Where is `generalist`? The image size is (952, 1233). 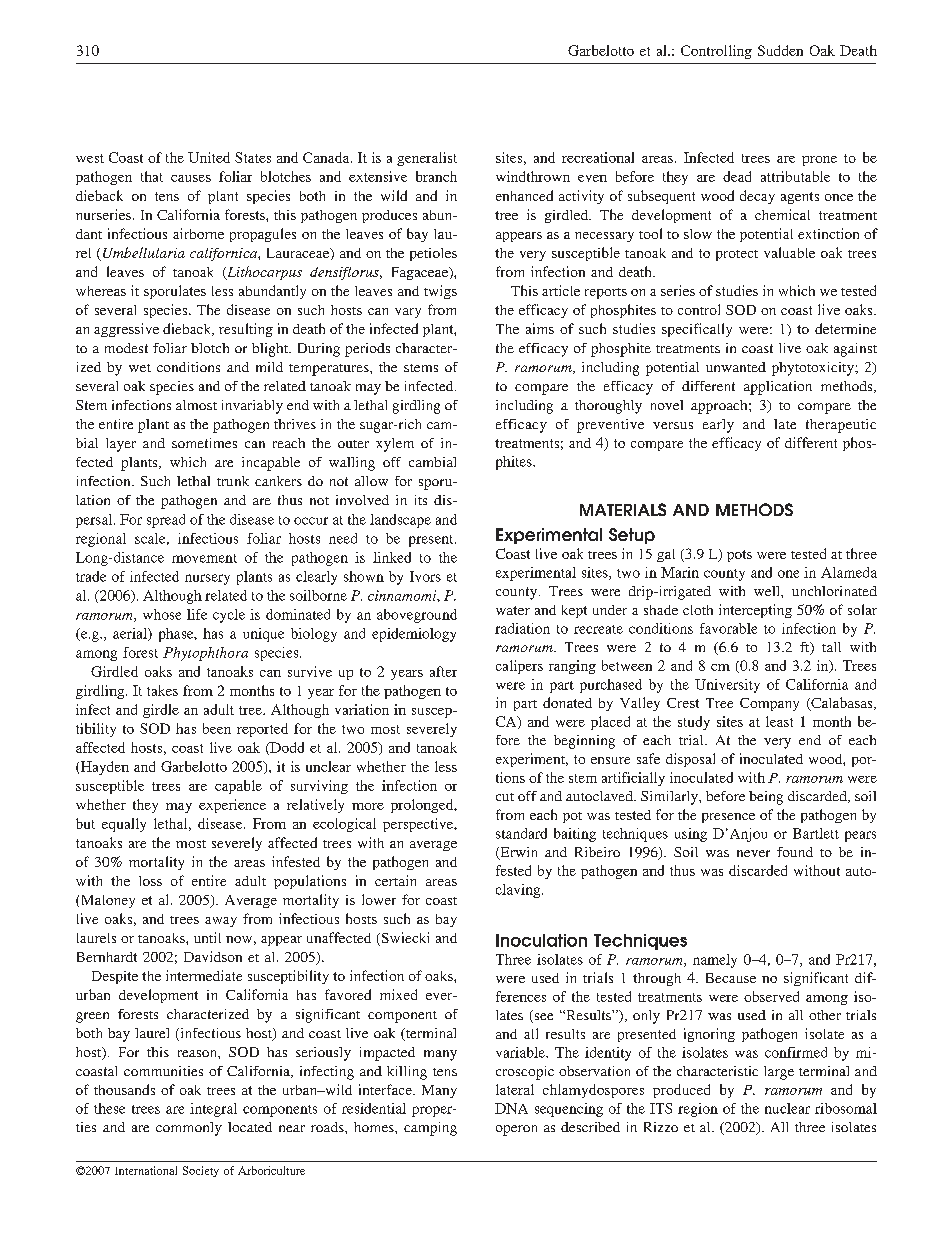 generalist is located at coordinates (427, 159).
